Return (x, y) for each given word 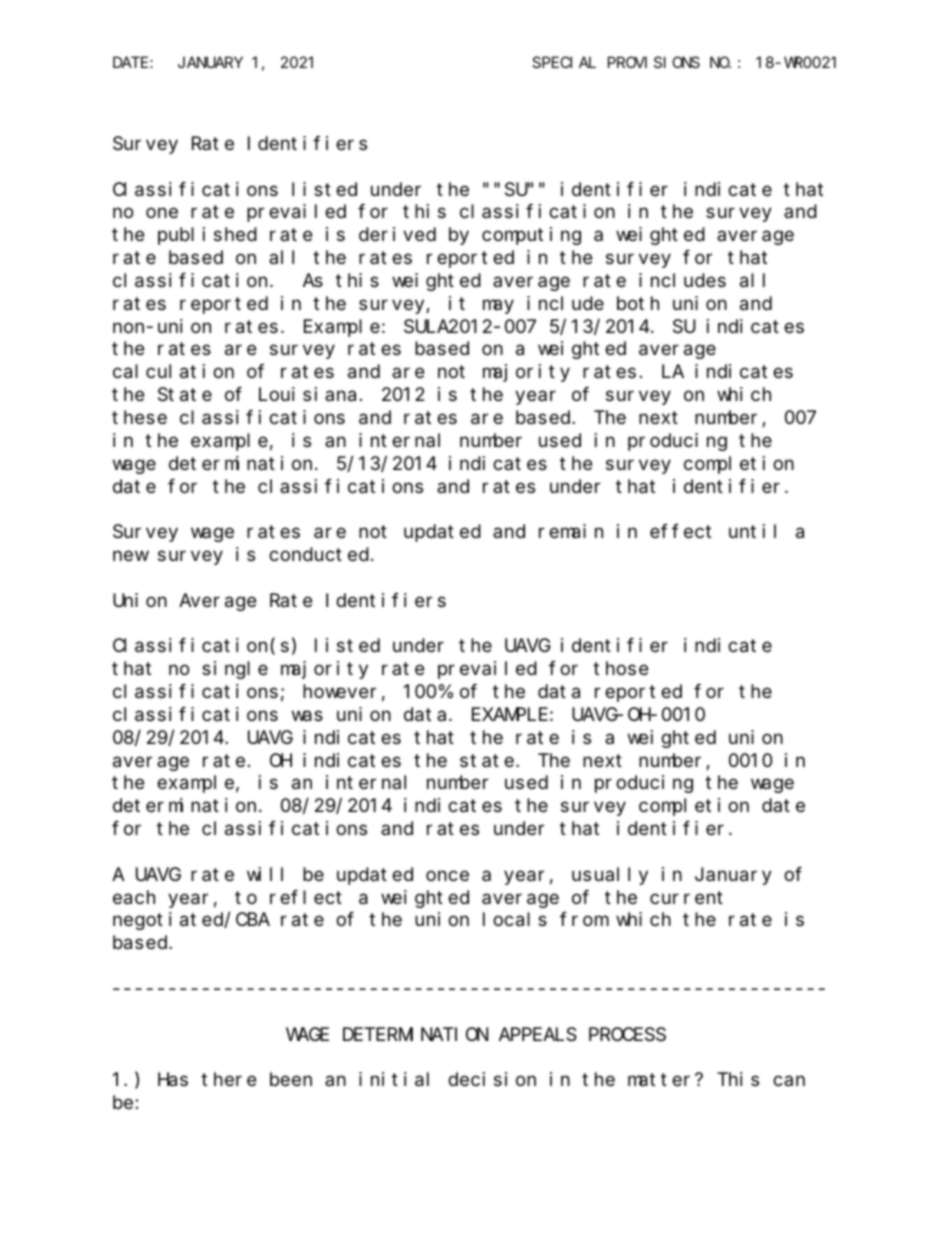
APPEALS (538, 1035)
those (620, 668)
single (235, 670)
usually (610, 876)
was (307, 716)
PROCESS (627, 1035)
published (207, 236)
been (291, 1079)
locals (515, 920)
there (228, 1079)
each (134, 897)
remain (571, 531)
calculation (173, 371)
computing (531, 236)
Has (173, 1080)
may (498, 307)
